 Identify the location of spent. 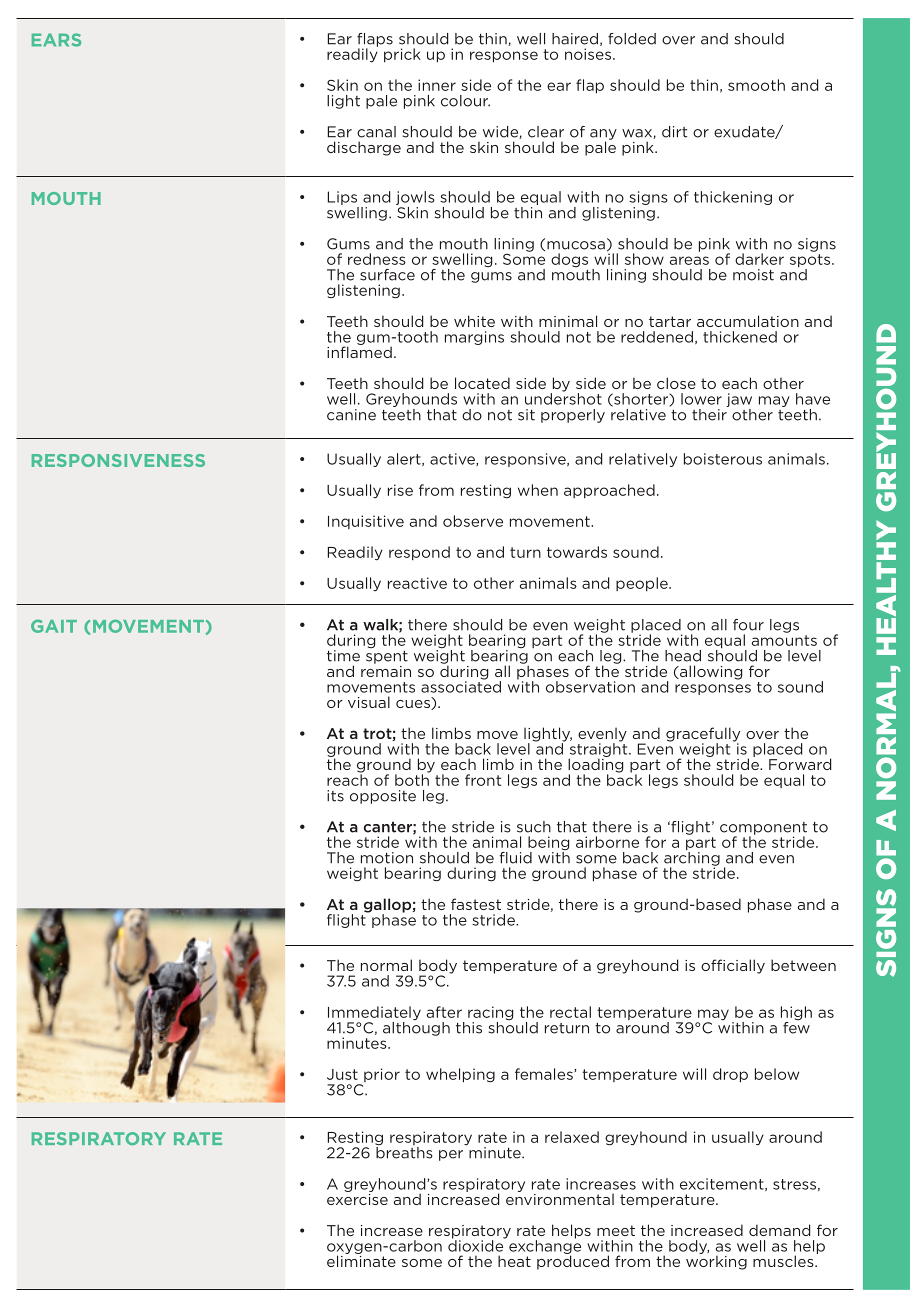
(387, 657).
